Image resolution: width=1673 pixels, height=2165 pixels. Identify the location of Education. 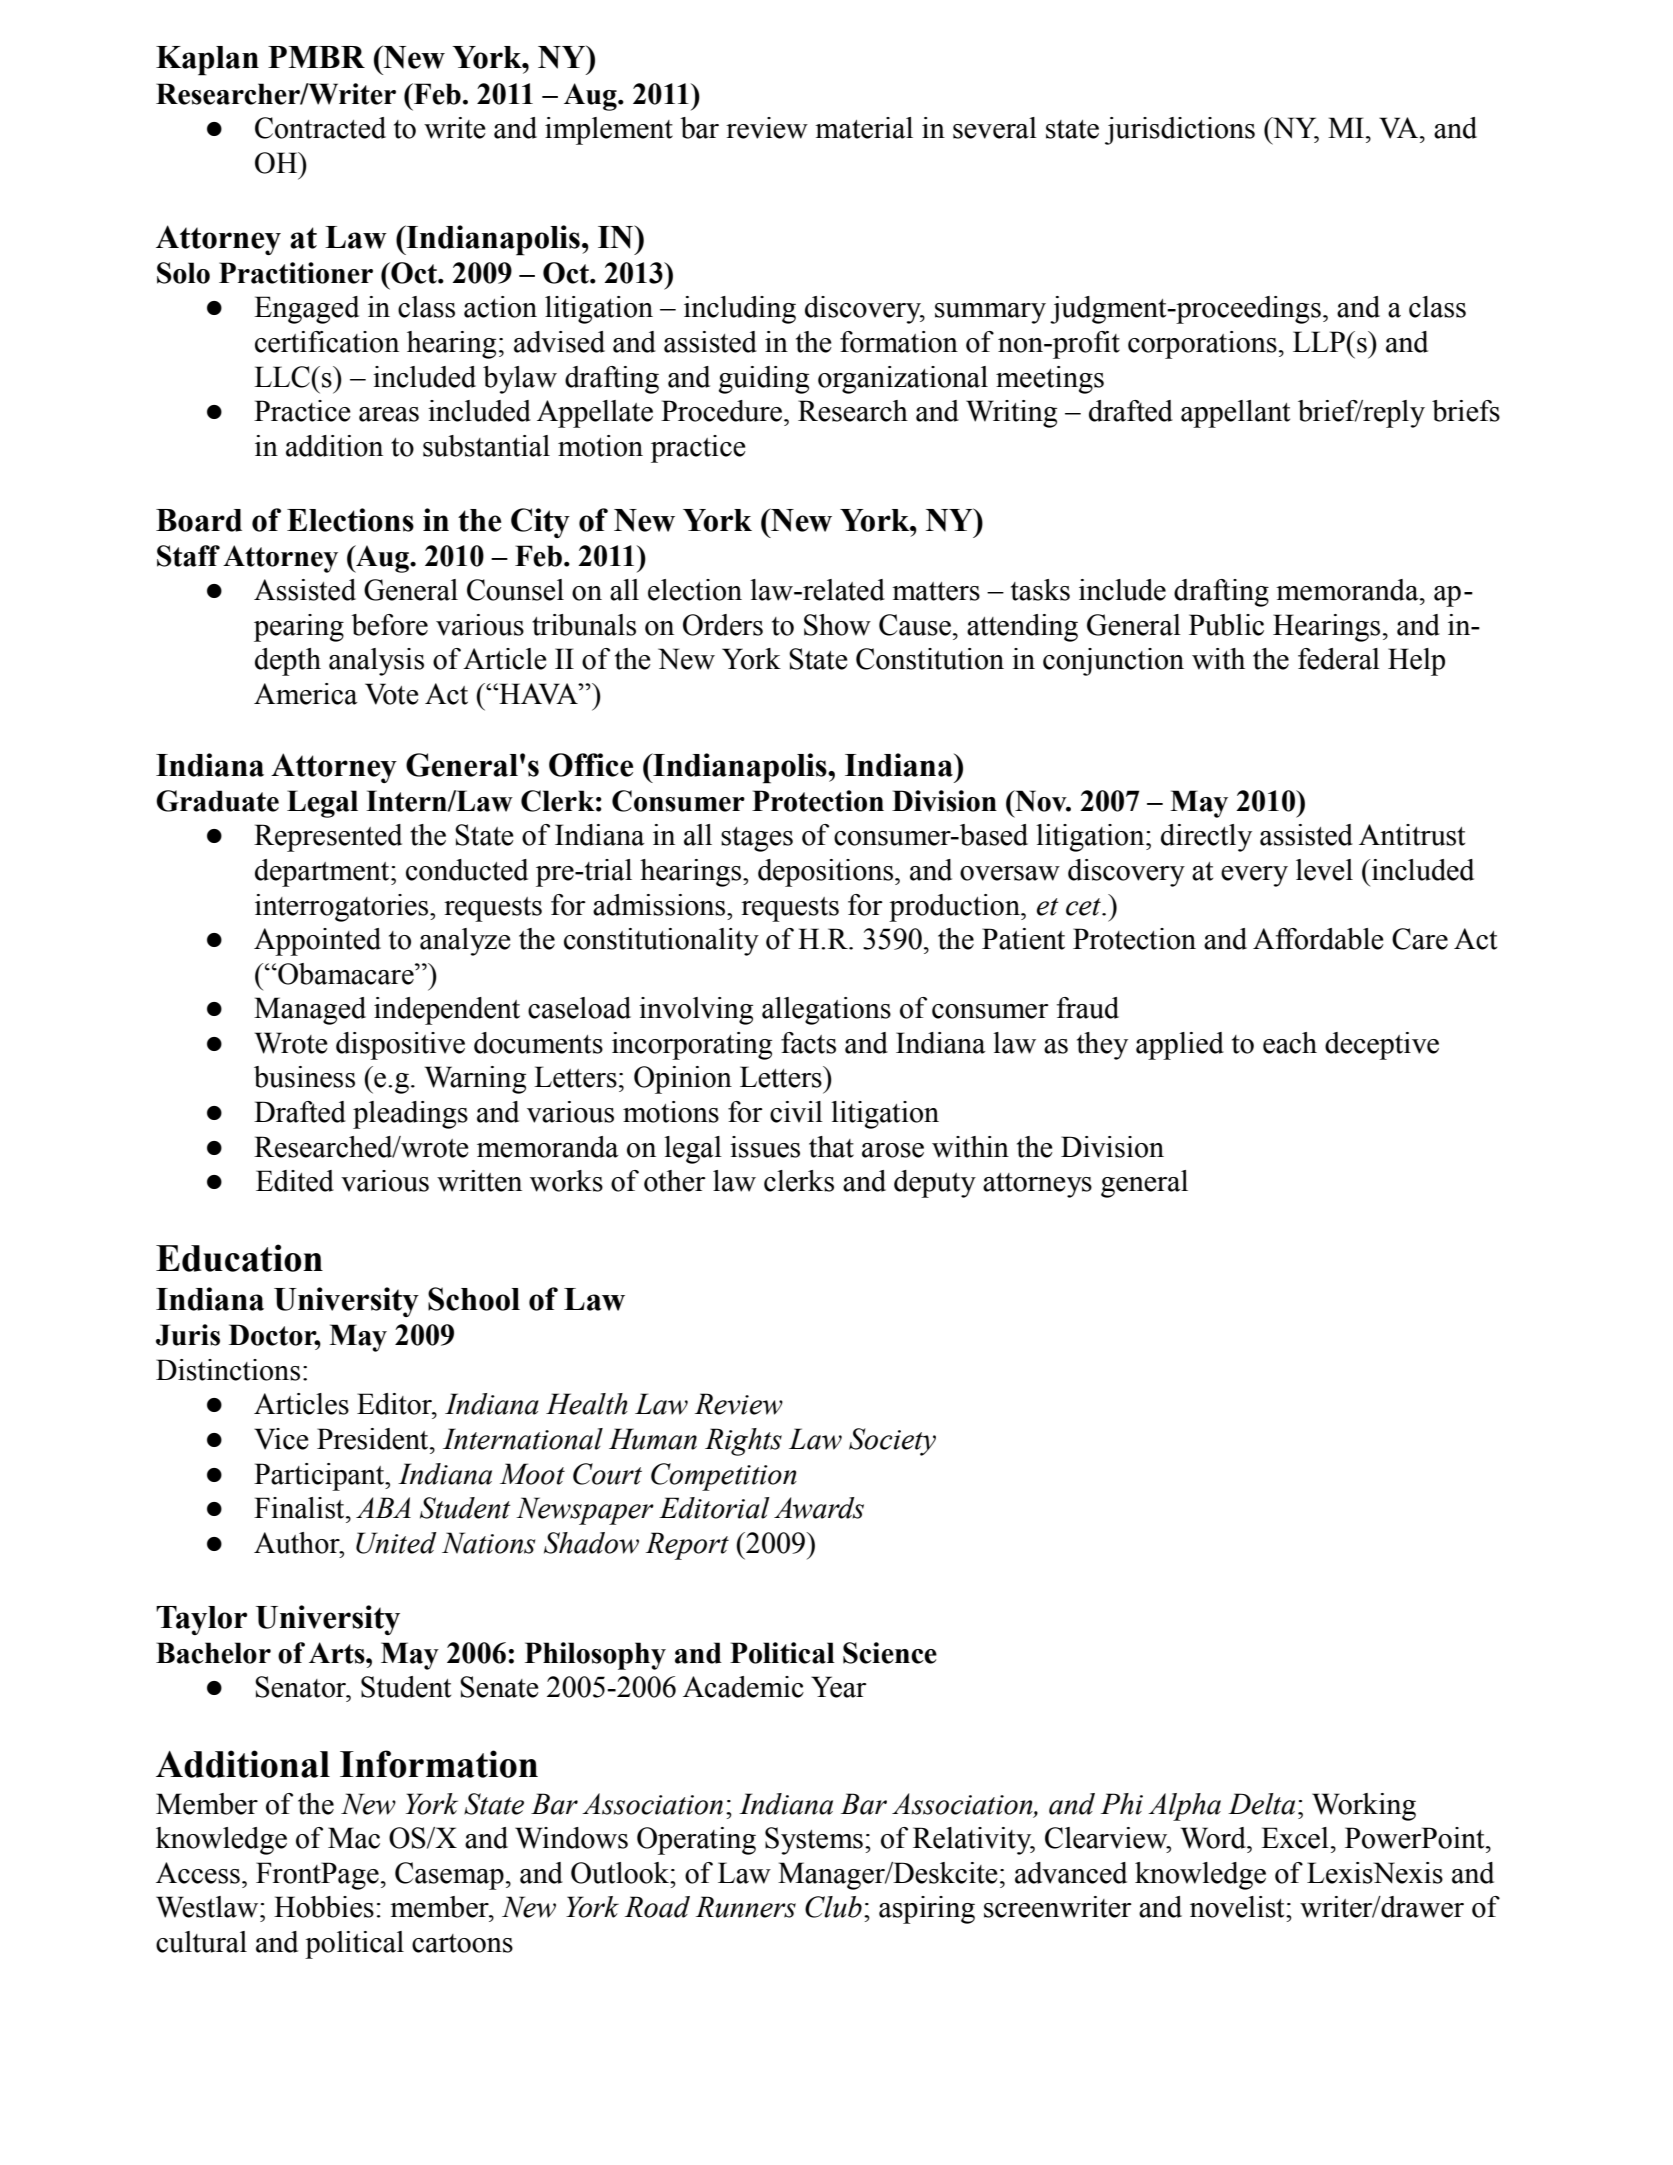
(239, 1258).
